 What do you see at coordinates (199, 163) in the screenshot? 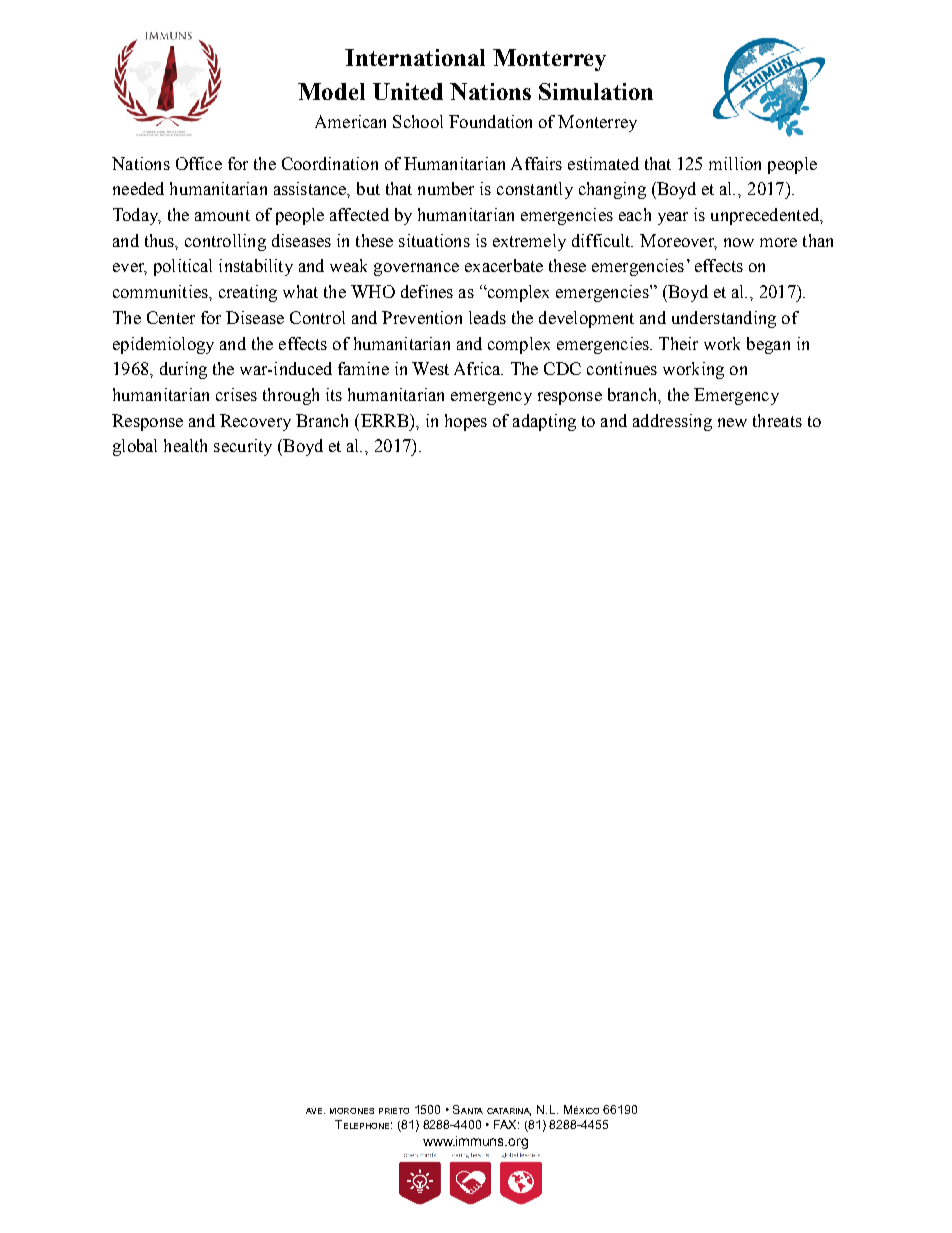
I see `Office` at bounding box center [199, 163].
